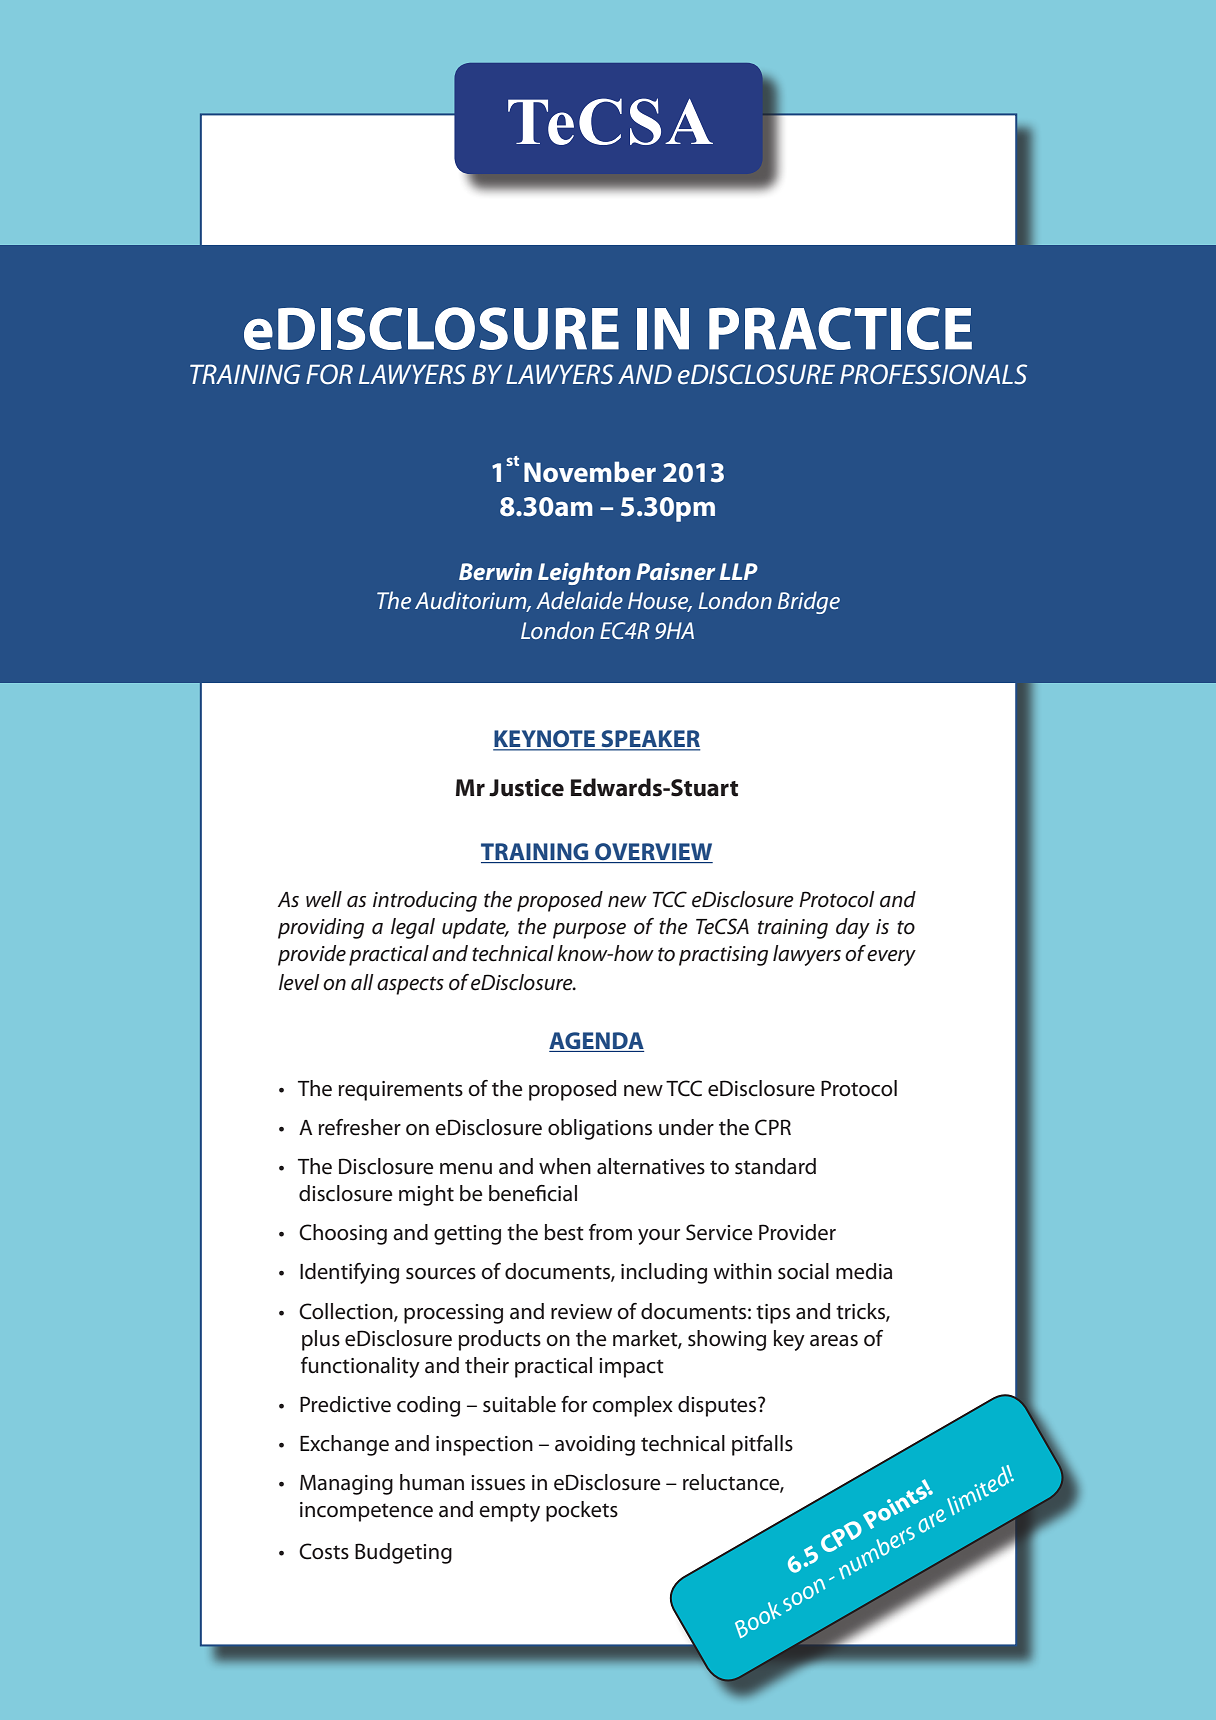  What do you see at coordinates (589, 931) in the screenshot?
I see `purpose` at bounding box center [589, 931].
